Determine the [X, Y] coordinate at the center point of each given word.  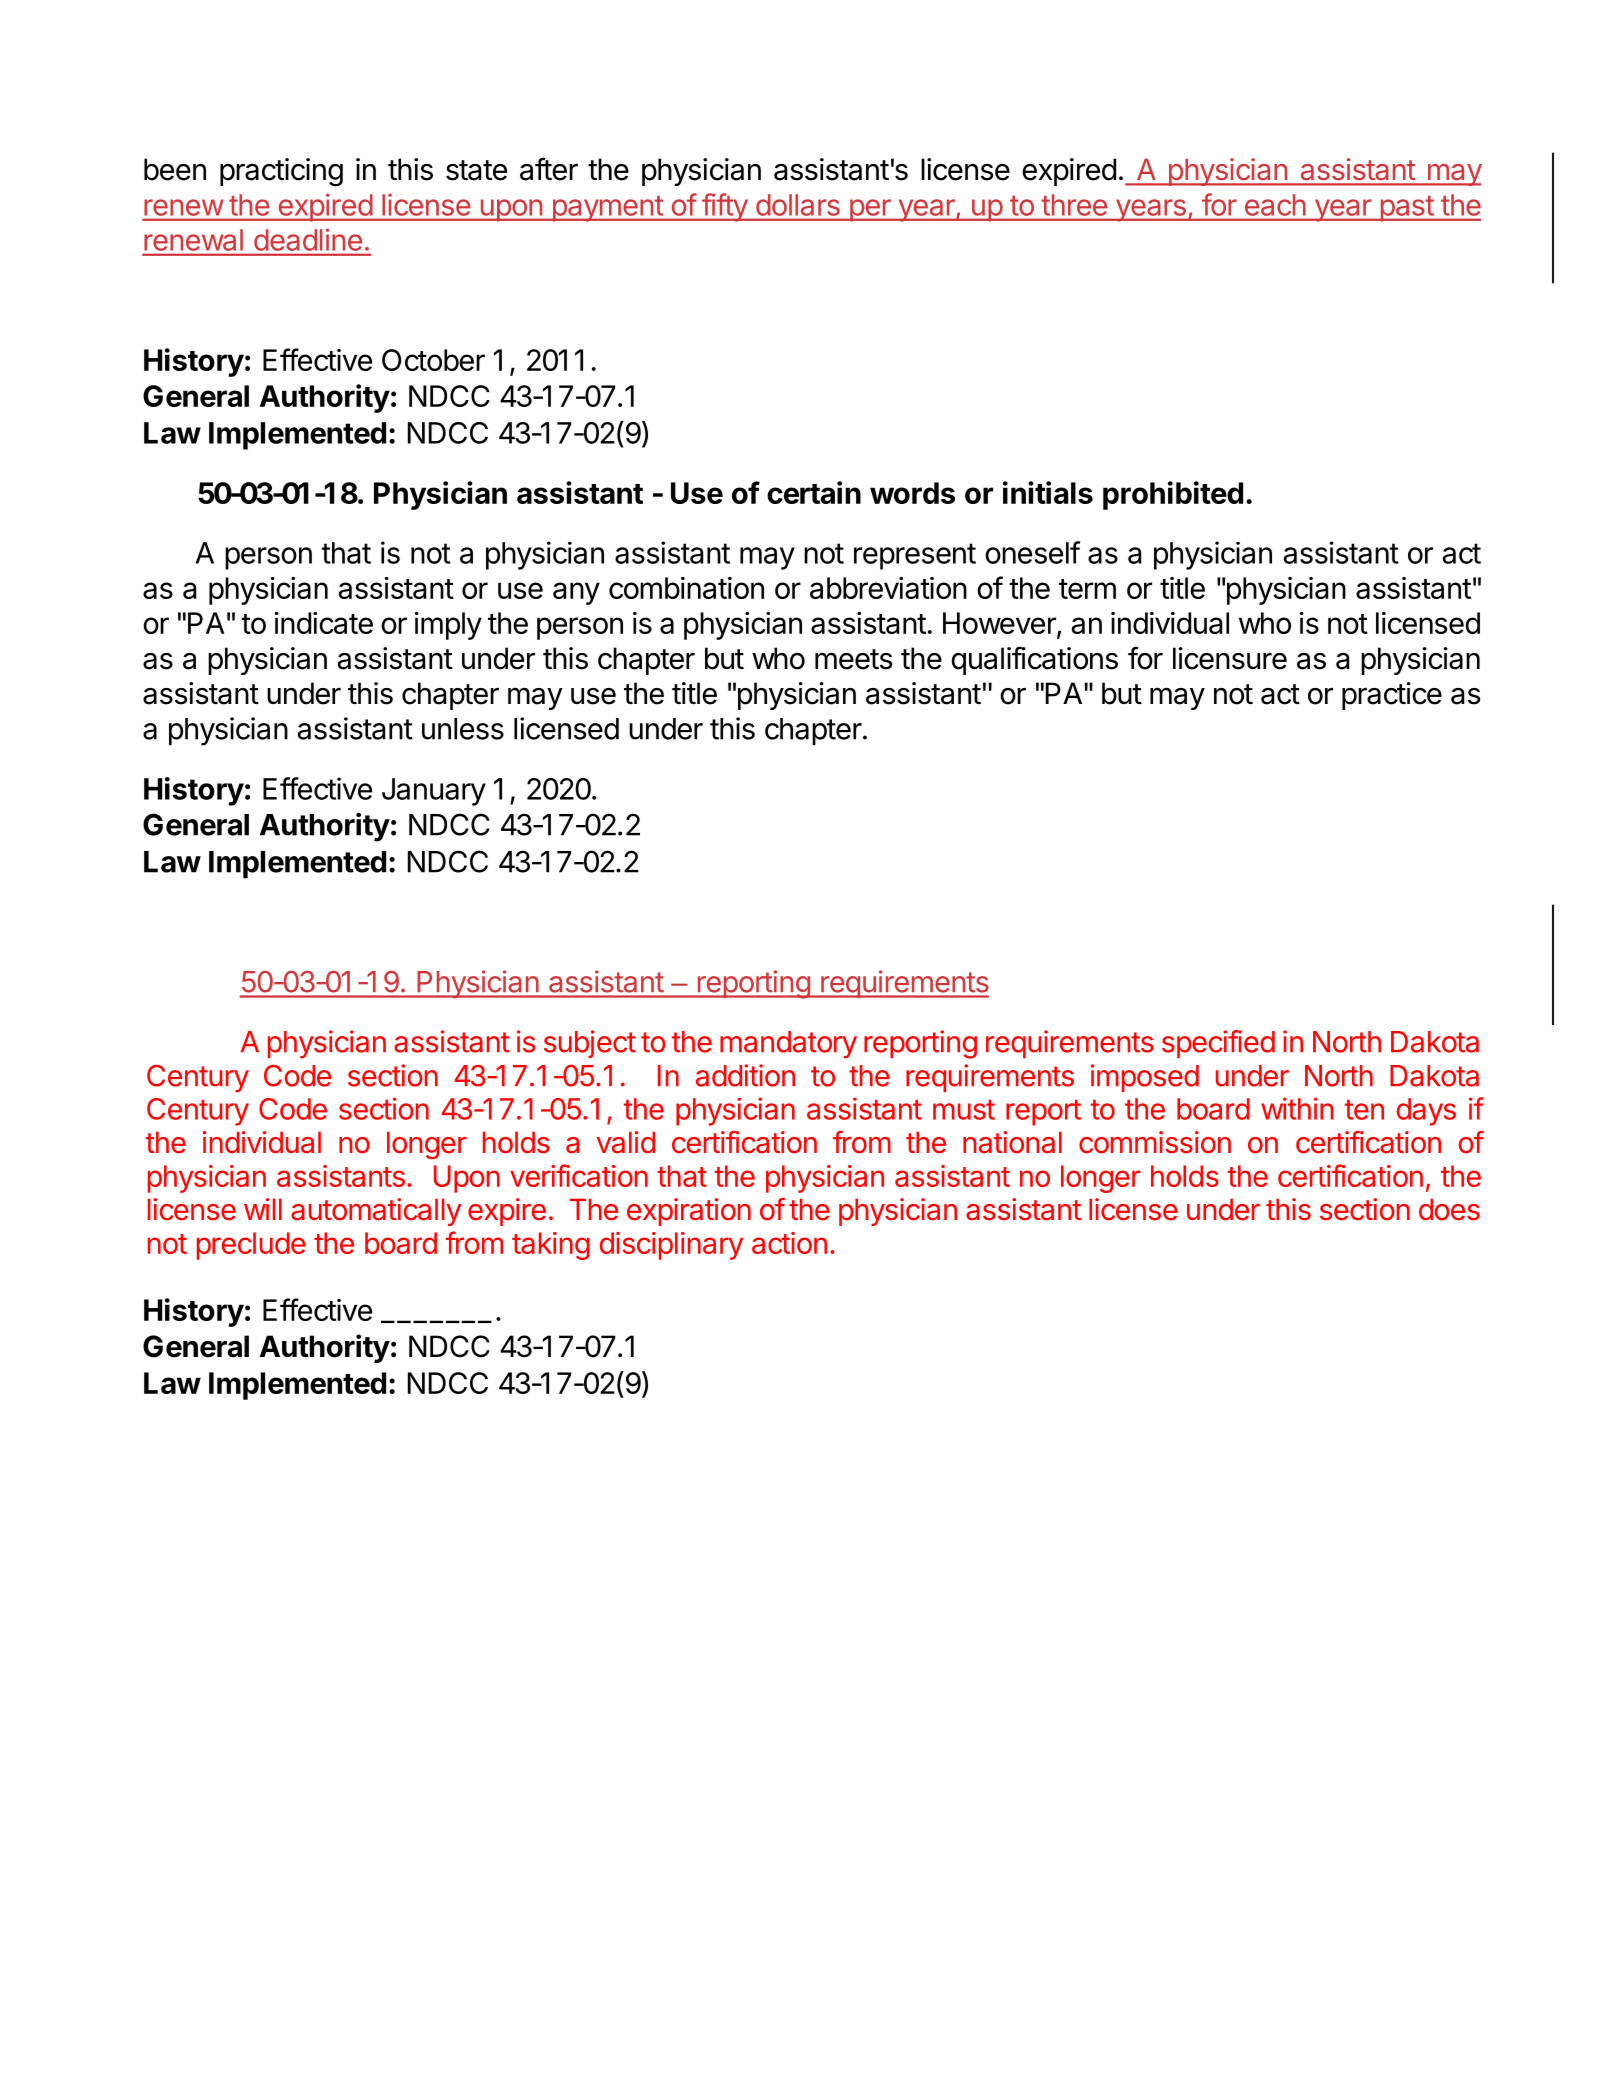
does [1449, 1209]
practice [1392, 696]
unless [463, 729]
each [1275, 205]
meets [854, 659]
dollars [798, 205]
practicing [281, 172]
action [789, 1243]
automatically [376, 1212]
